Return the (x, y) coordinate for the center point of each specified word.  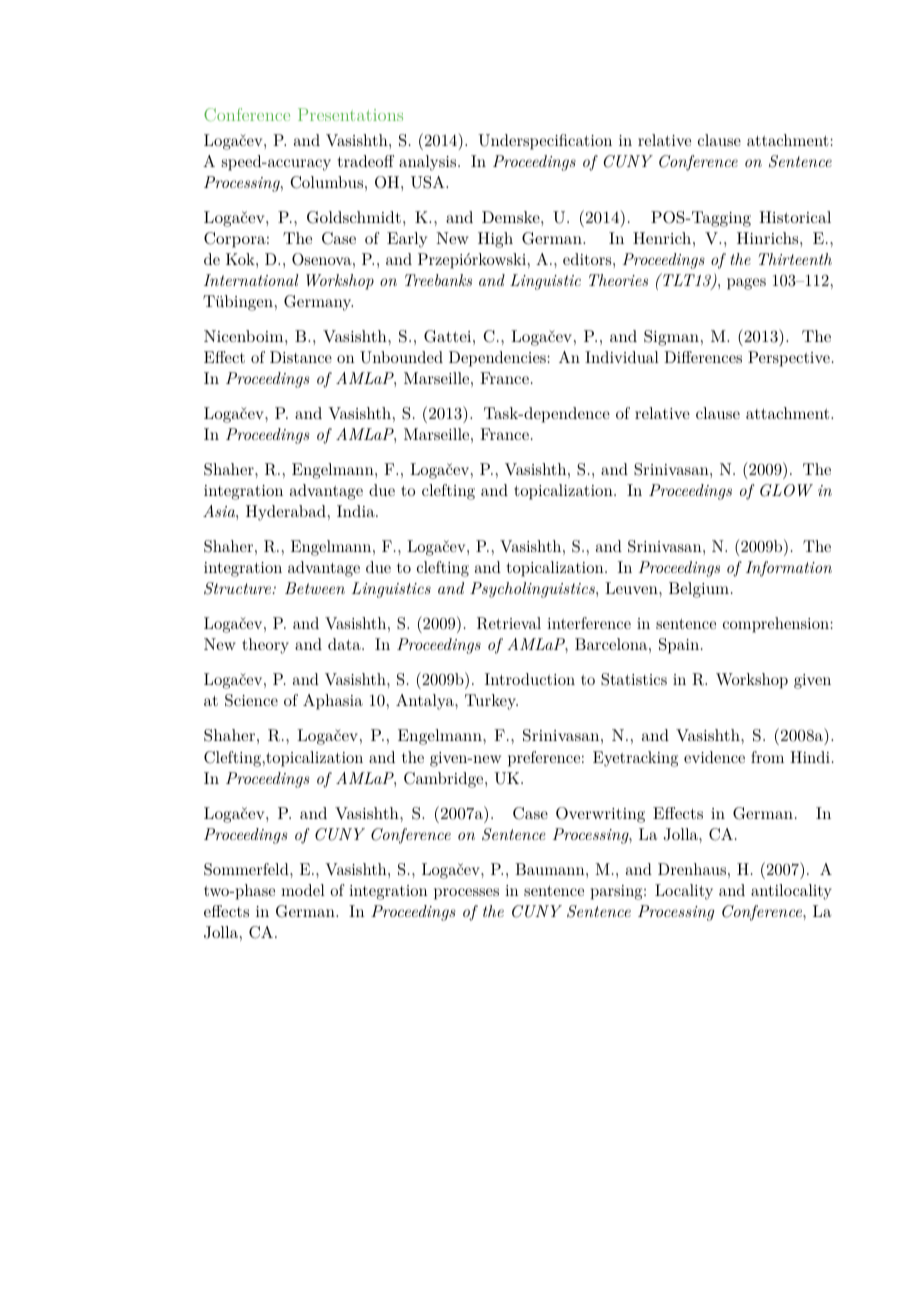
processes (466, 894)
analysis (427, 163)
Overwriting (600, 815)
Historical (795, 217)
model (303, 890)
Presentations (350, 114)
